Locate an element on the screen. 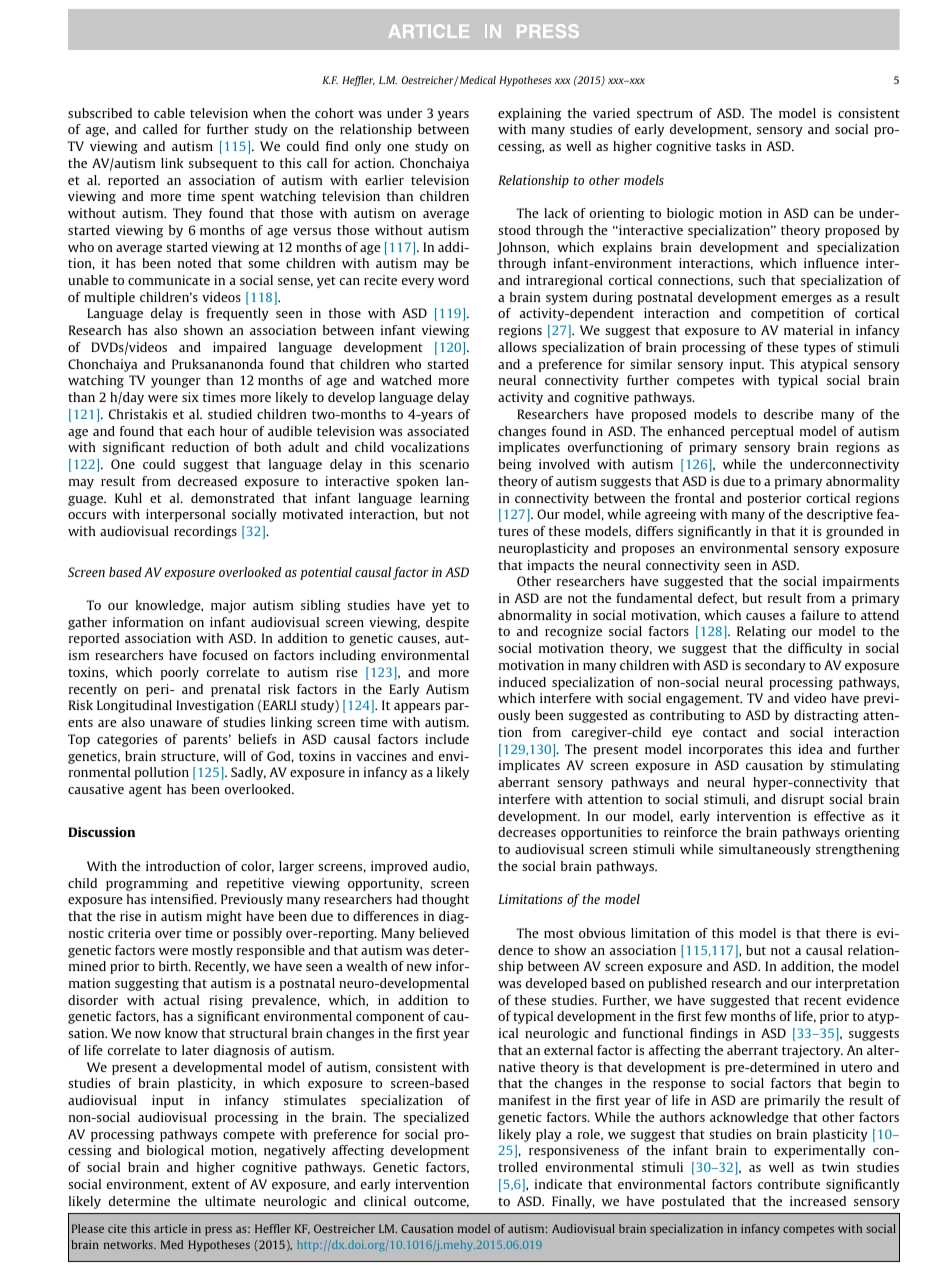  poorly is located at coordinates (180, 673).
